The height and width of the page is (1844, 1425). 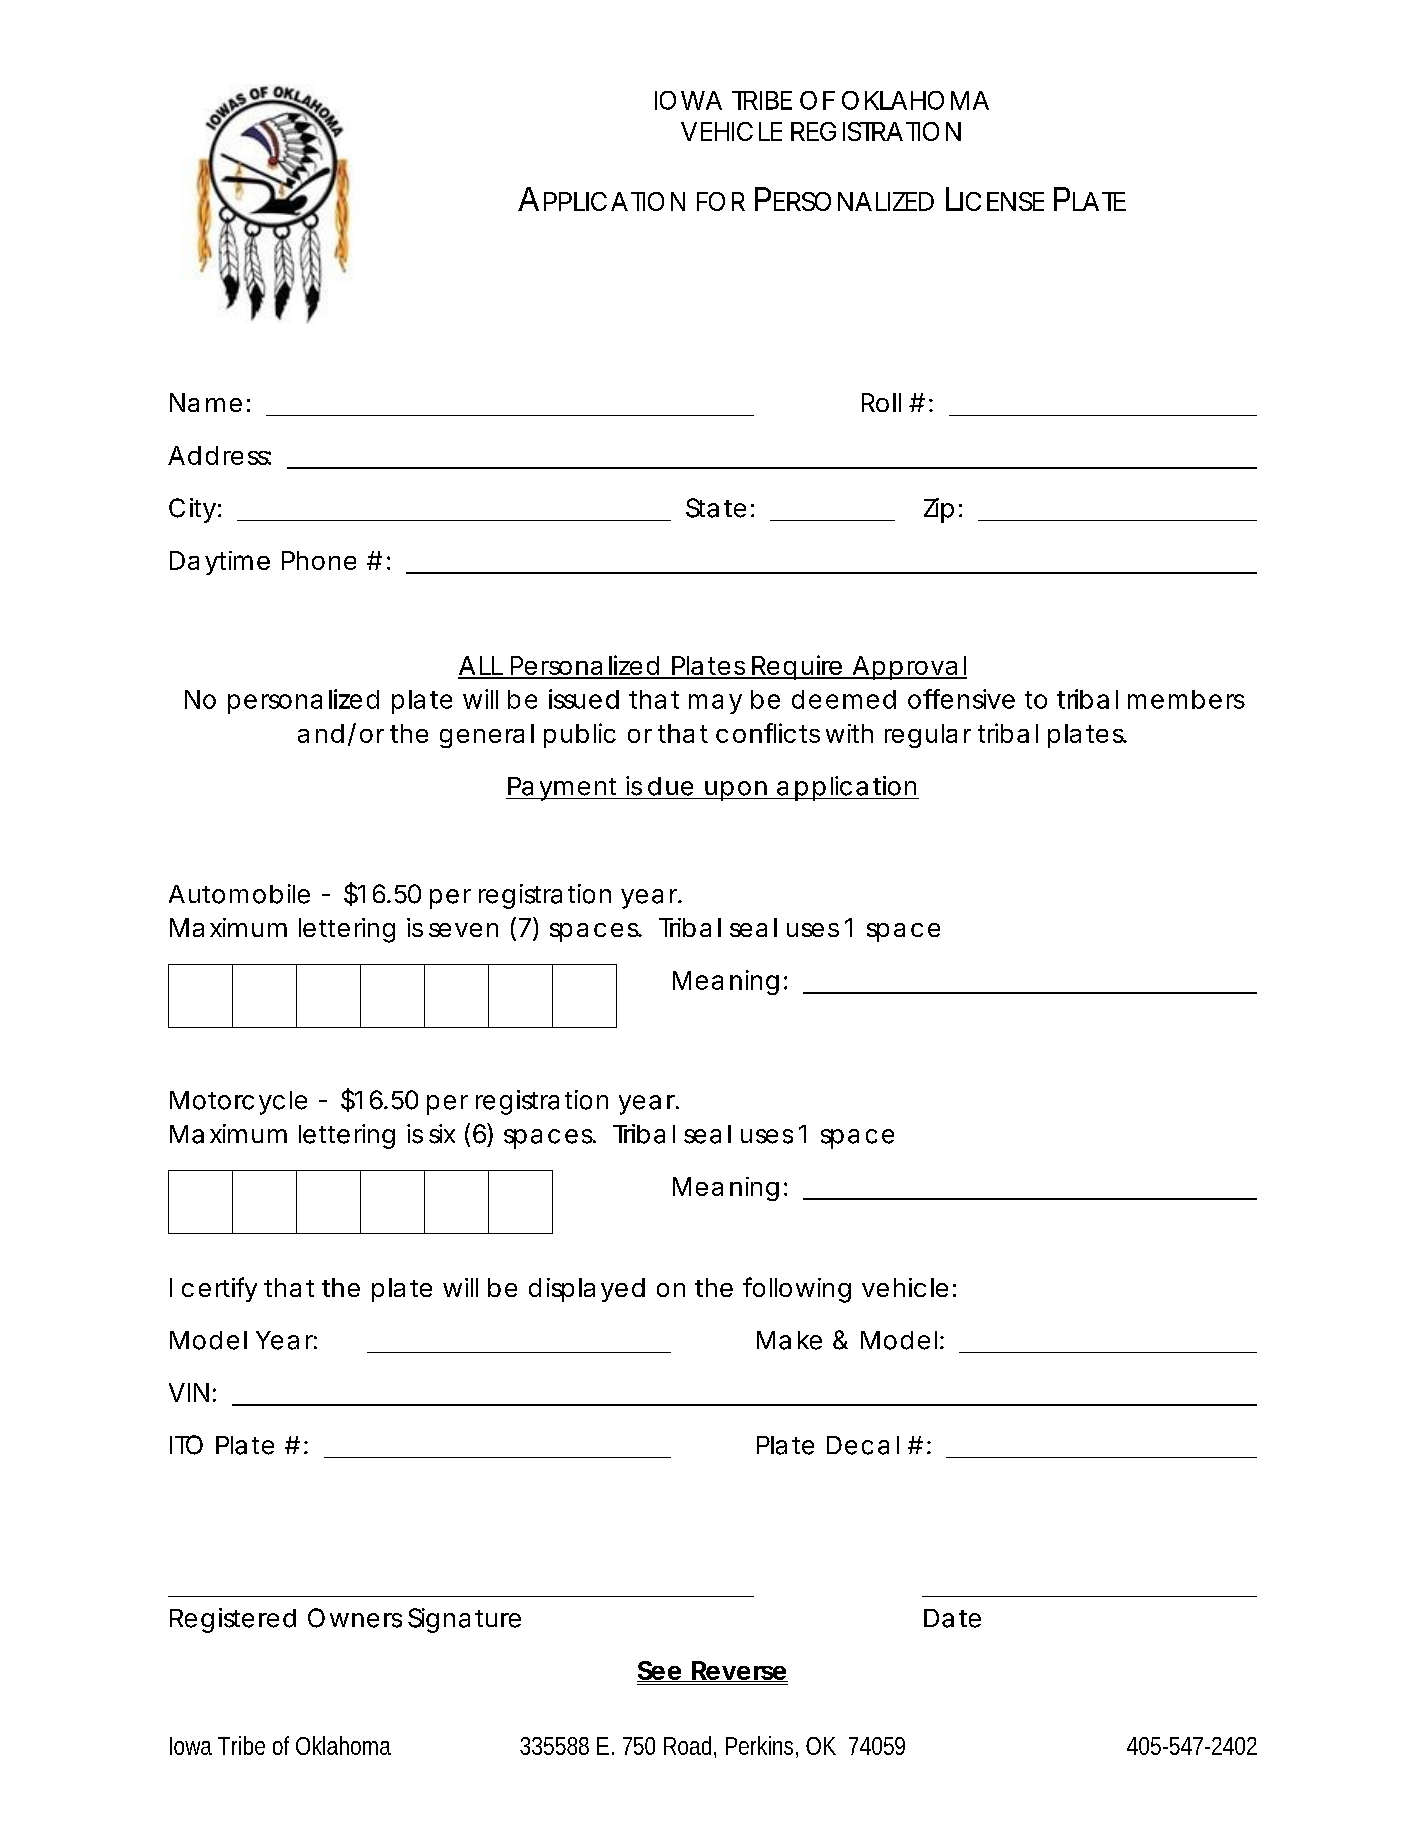 I want to click on Decal, so click(x=863, y=1445).
